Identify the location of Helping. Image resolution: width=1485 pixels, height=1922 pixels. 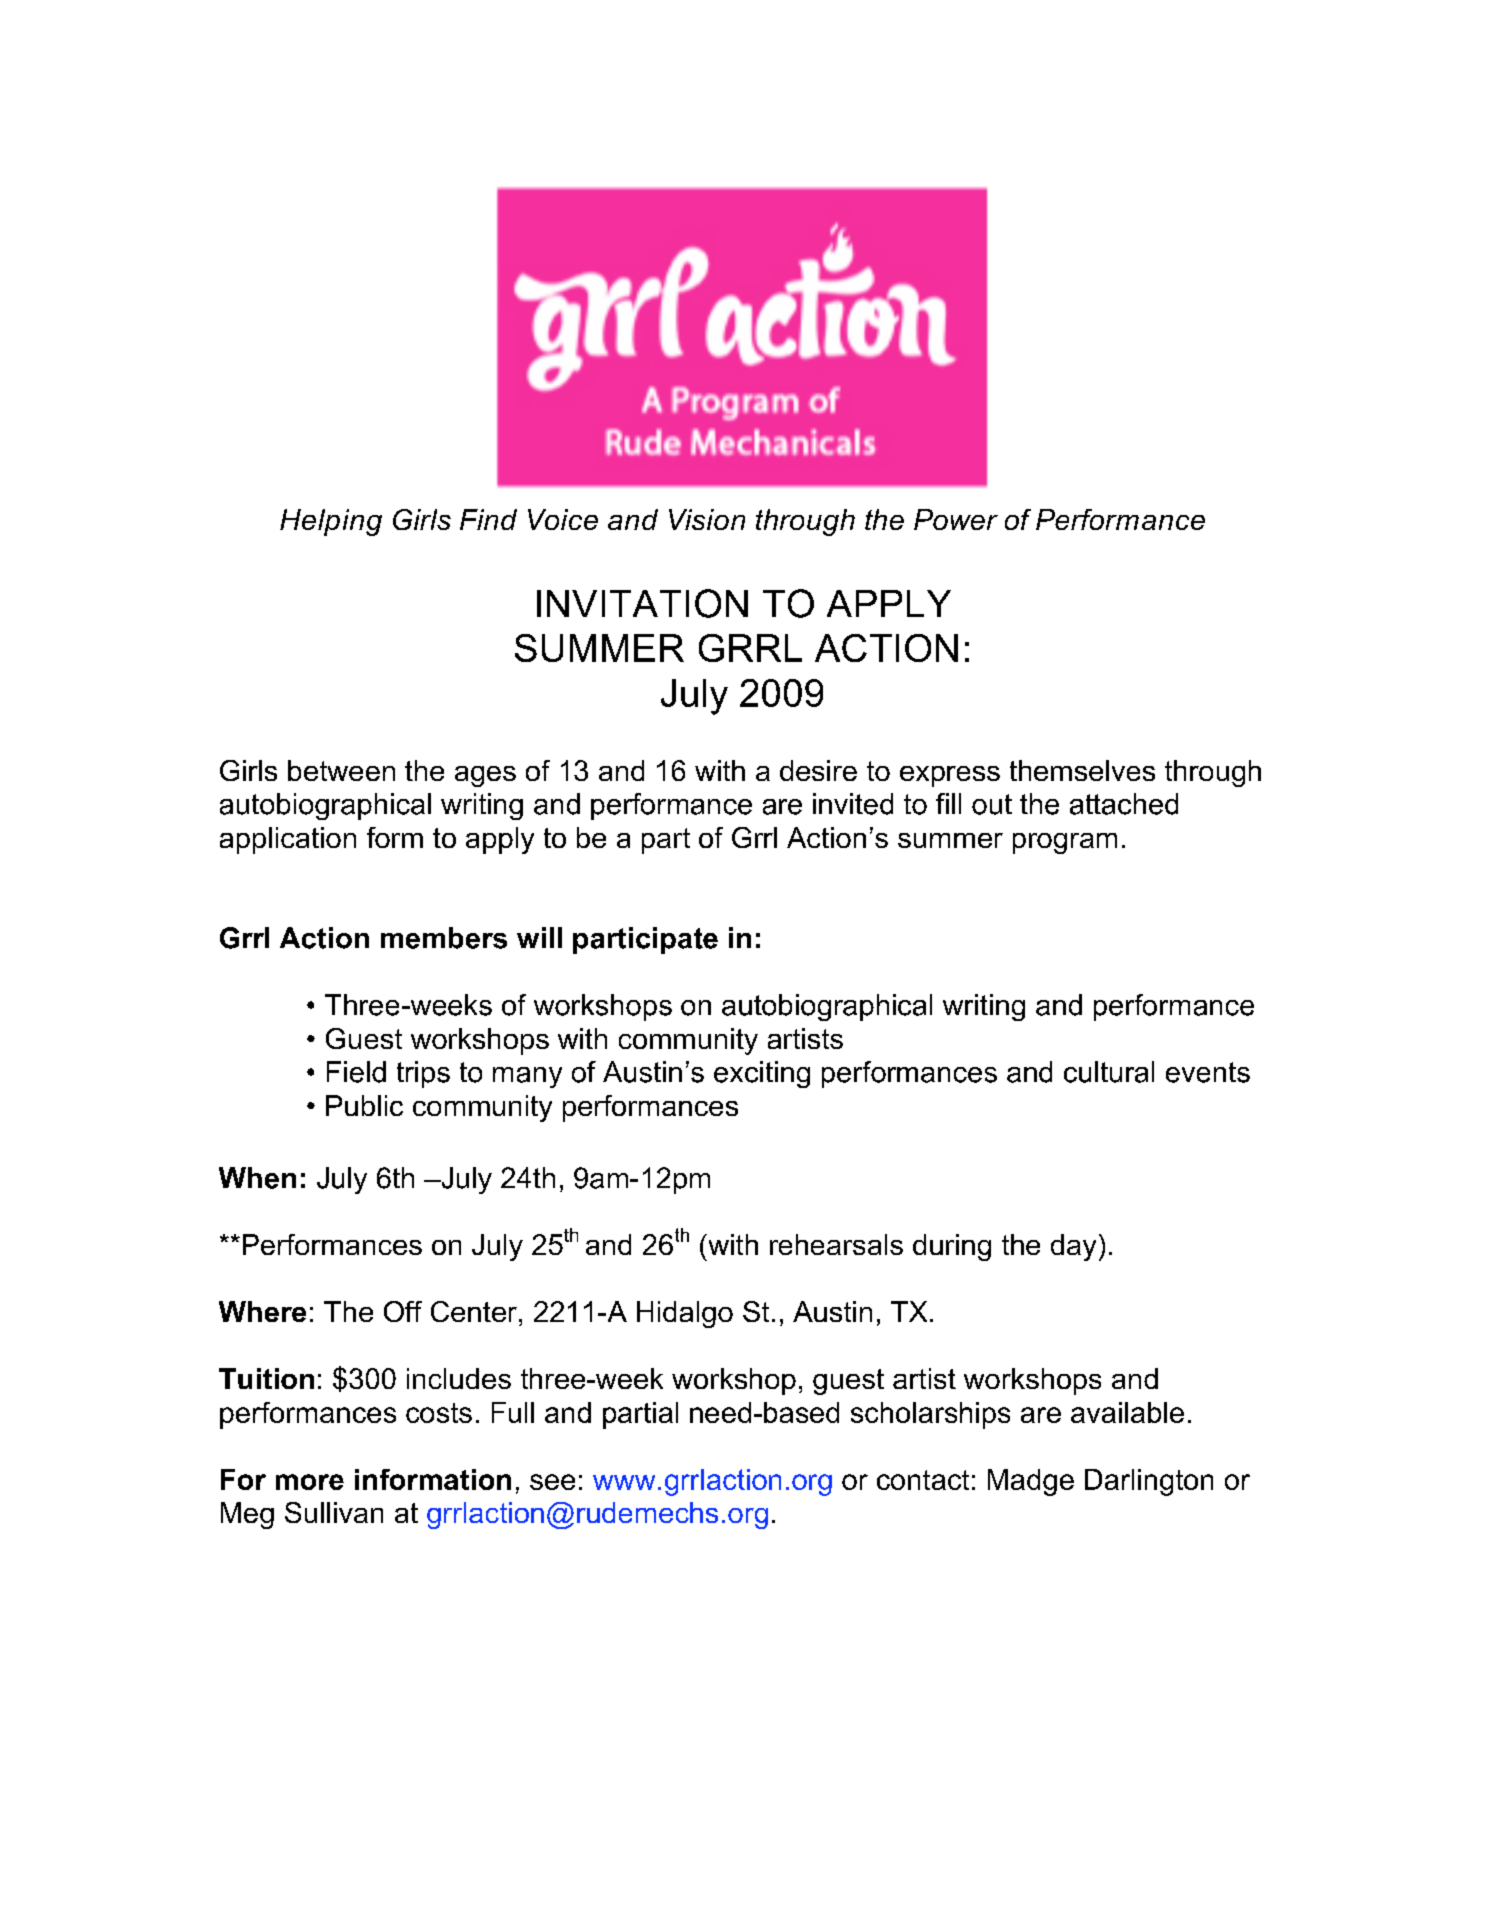
(331, 522).
